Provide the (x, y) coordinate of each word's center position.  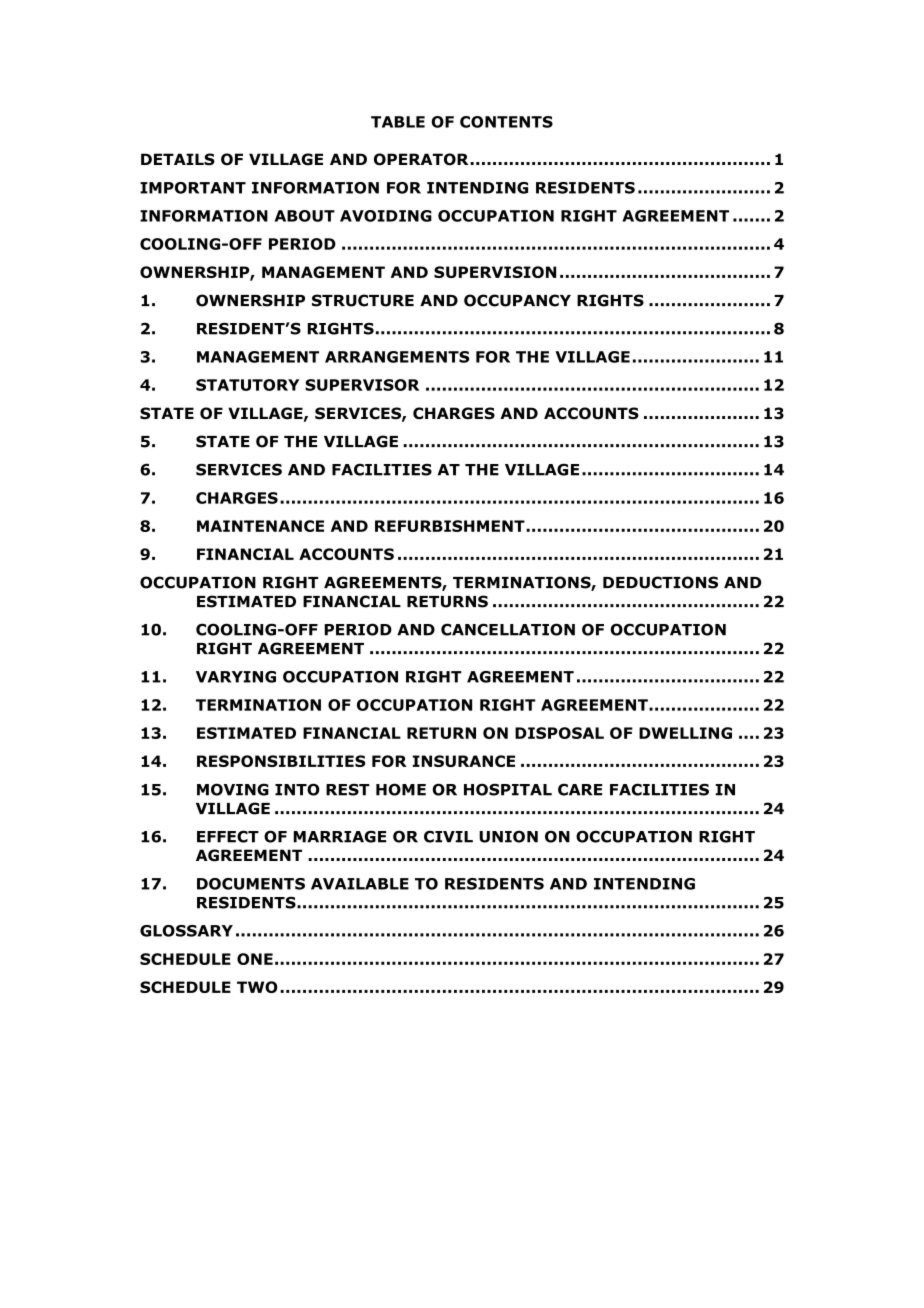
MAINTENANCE (260, 526)
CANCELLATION (508, 629)
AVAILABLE (360, 884)
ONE (255, 959)
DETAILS (178, 159)
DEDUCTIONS (660, 582)
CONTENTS (506, 122)
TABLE (398, 122)
